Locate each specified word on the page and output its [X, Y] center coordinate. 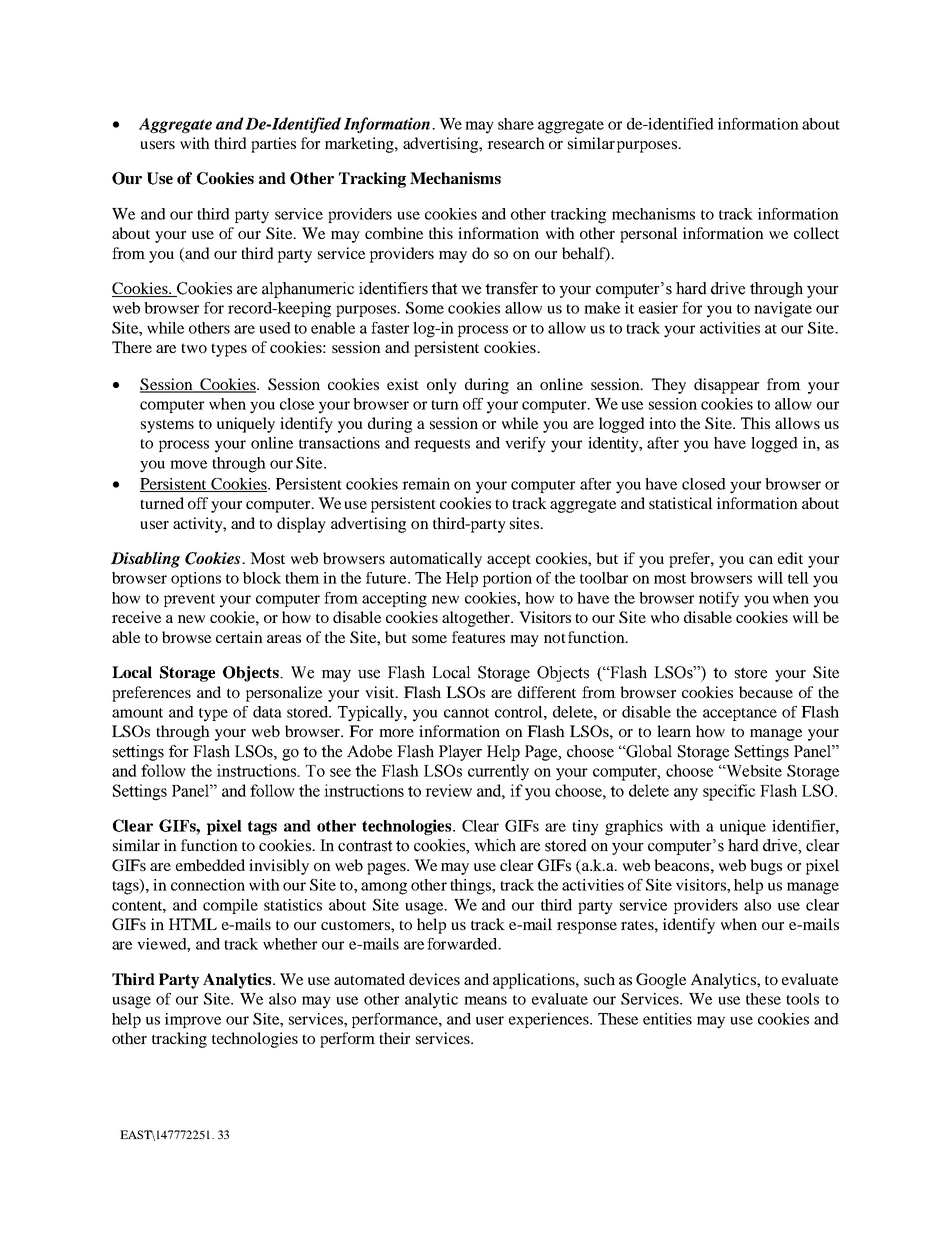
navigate [783, 310]
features [478, 637]
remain [426, 484]
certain [239, 637]
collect [816, 233]
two [194, 348]
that [444, 288]
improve [193, 1020]
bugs [766, 867]
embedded [210, 865]
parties [273, 145]
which [495, 845]
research [516, 143]
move [188, 464]
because [766, 692]
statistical [681, 503]
